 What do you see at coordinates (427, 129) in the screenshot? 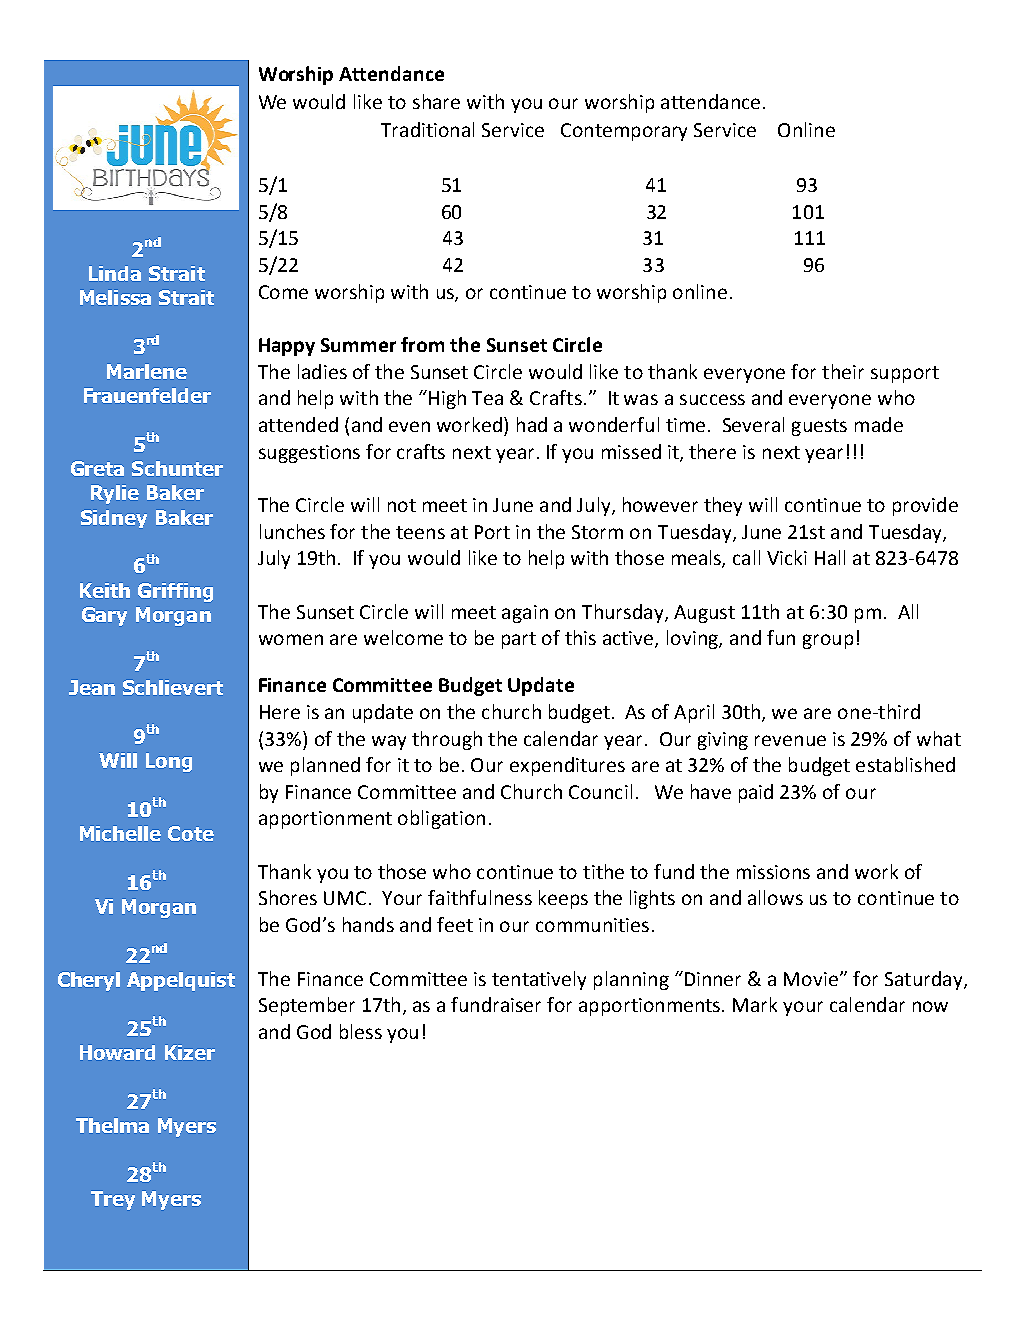
I see `Traditional` at bounding box center [427, 129].
